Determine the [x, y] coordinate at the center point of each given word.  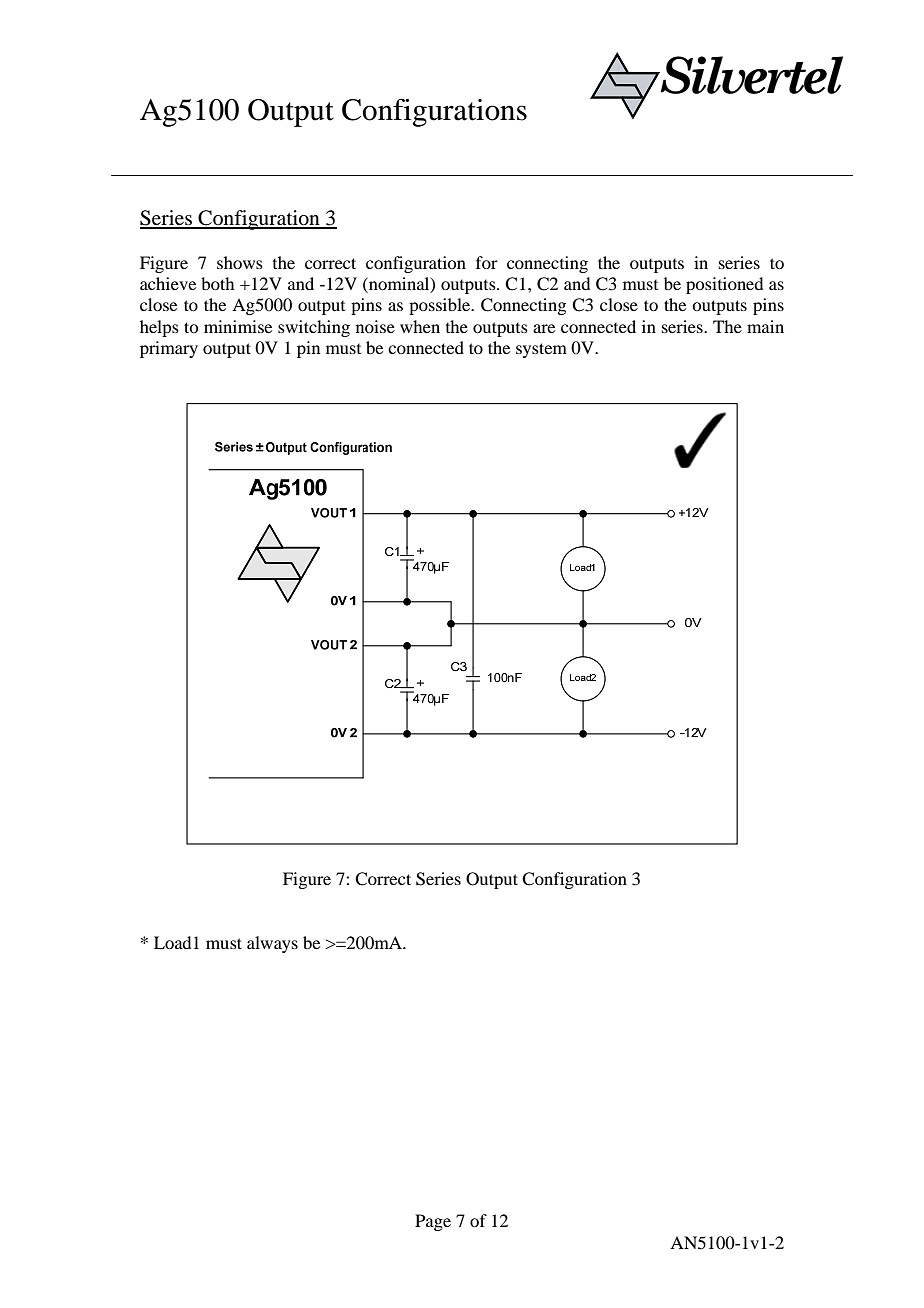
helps [159, 328]
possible [441, 306]
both [217, 283]
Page [433, 1222]
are [544, 328]
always [272, 944]
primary [169, 349]
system [541, 350]
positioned [724, 285]
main [765, 326]
